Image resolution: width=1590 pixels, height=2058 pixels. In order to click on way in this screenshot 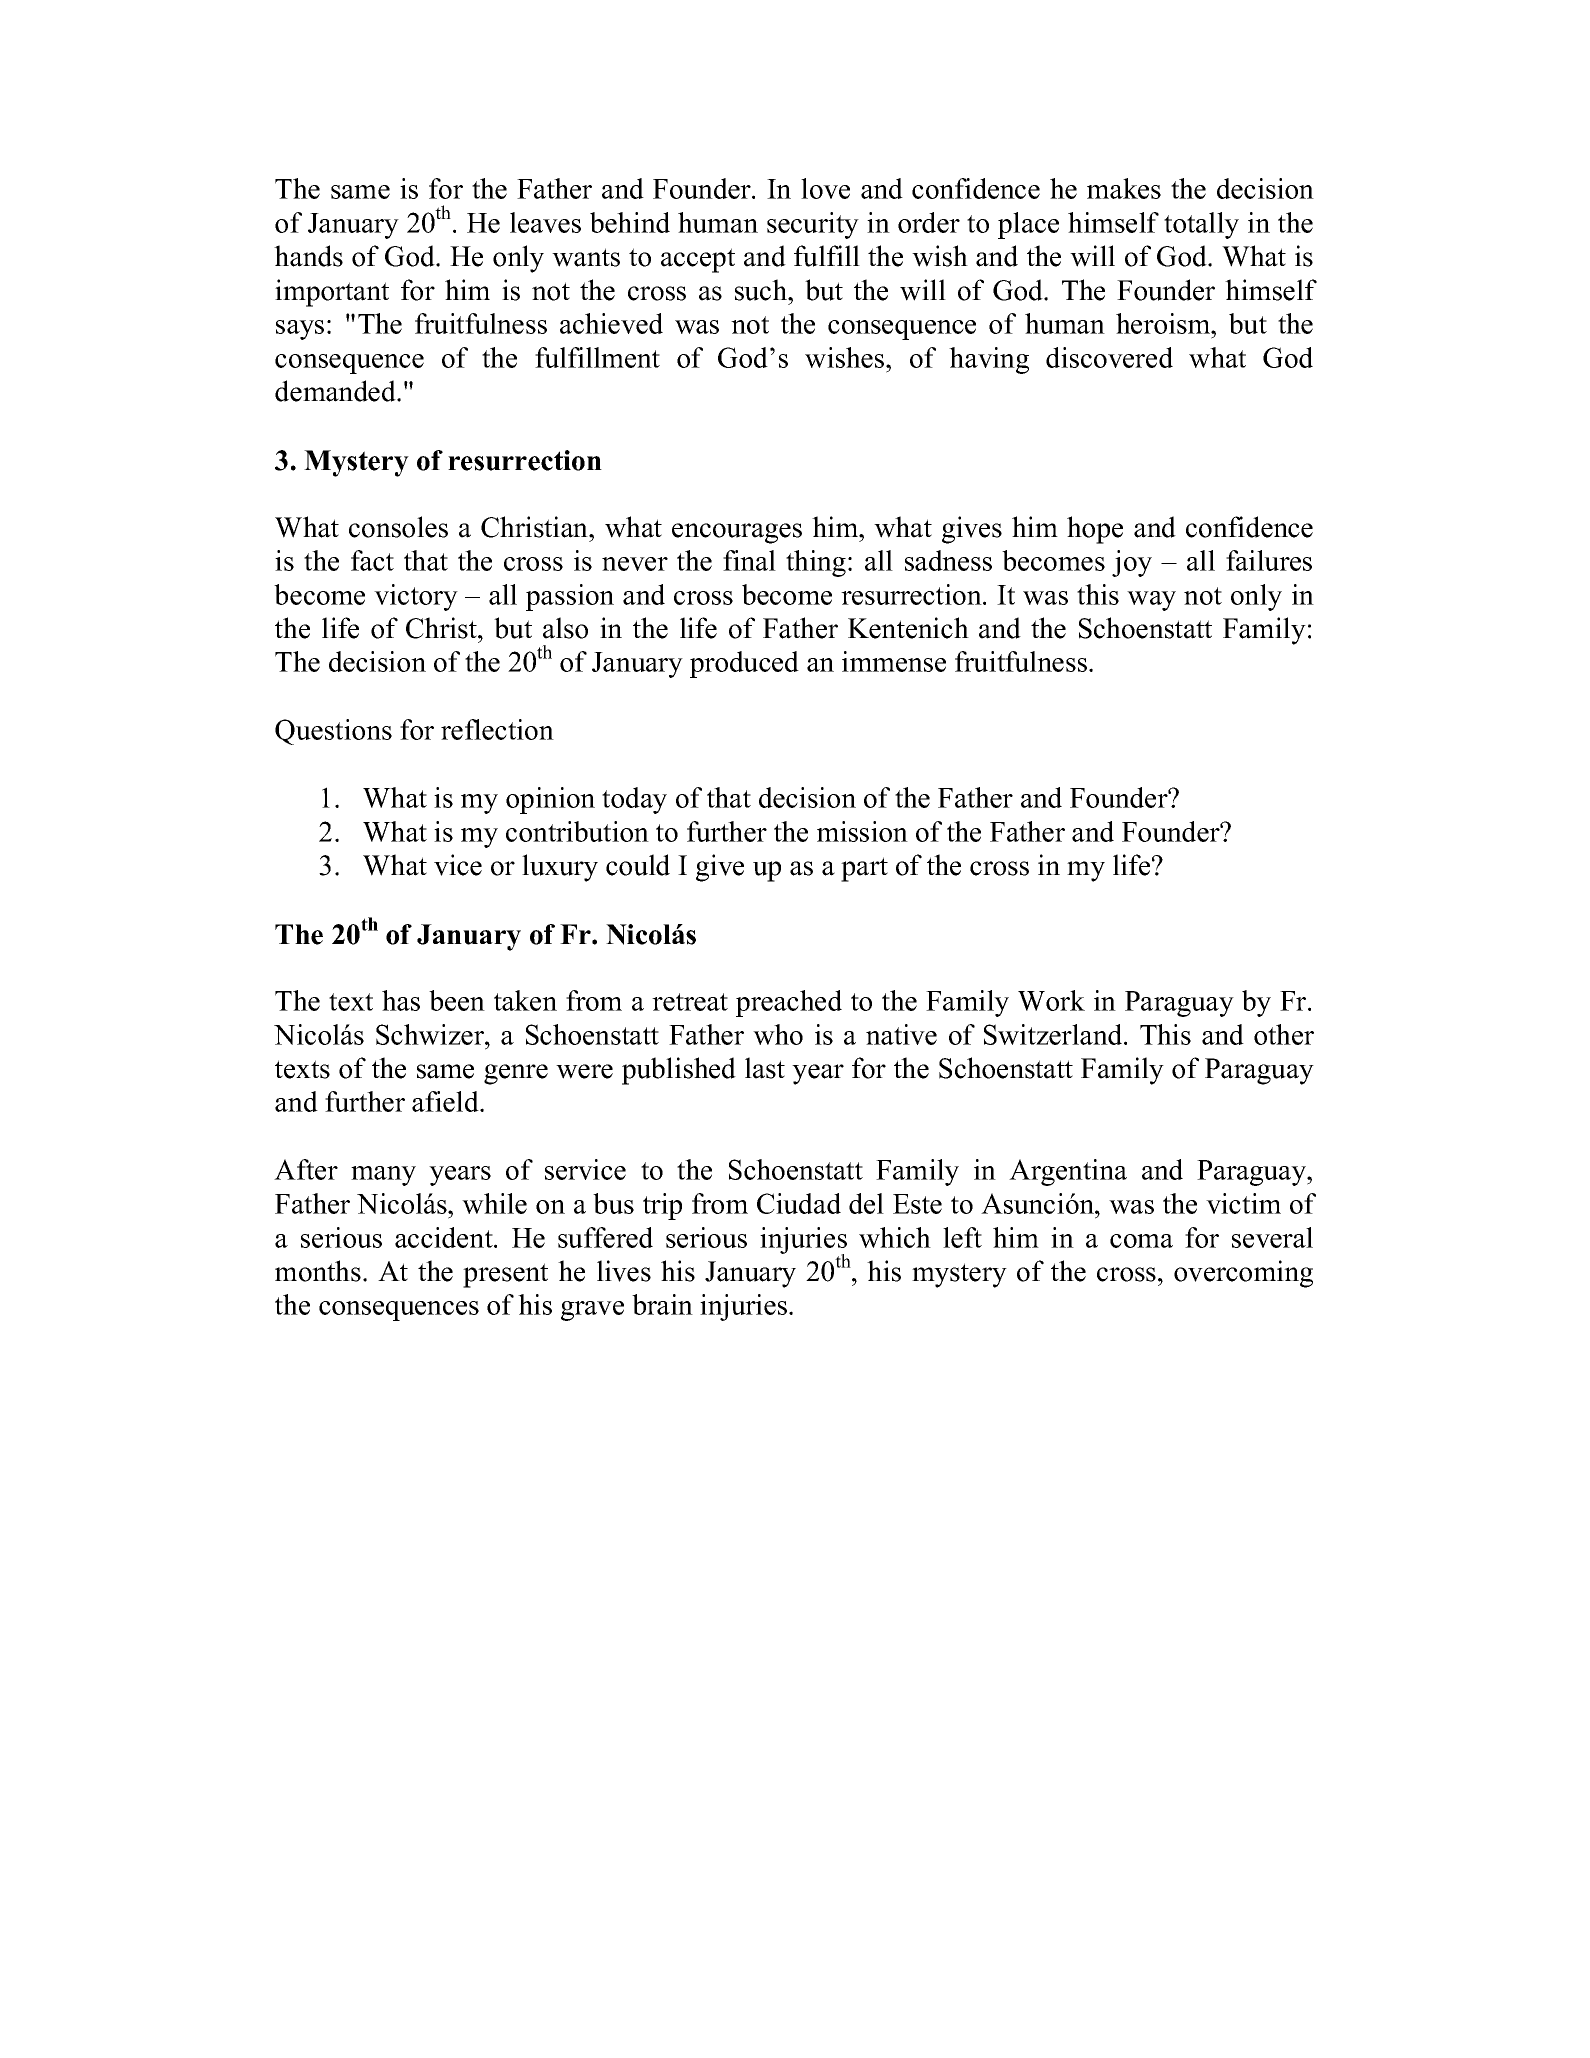, I will do `click(1151, 601)`.
